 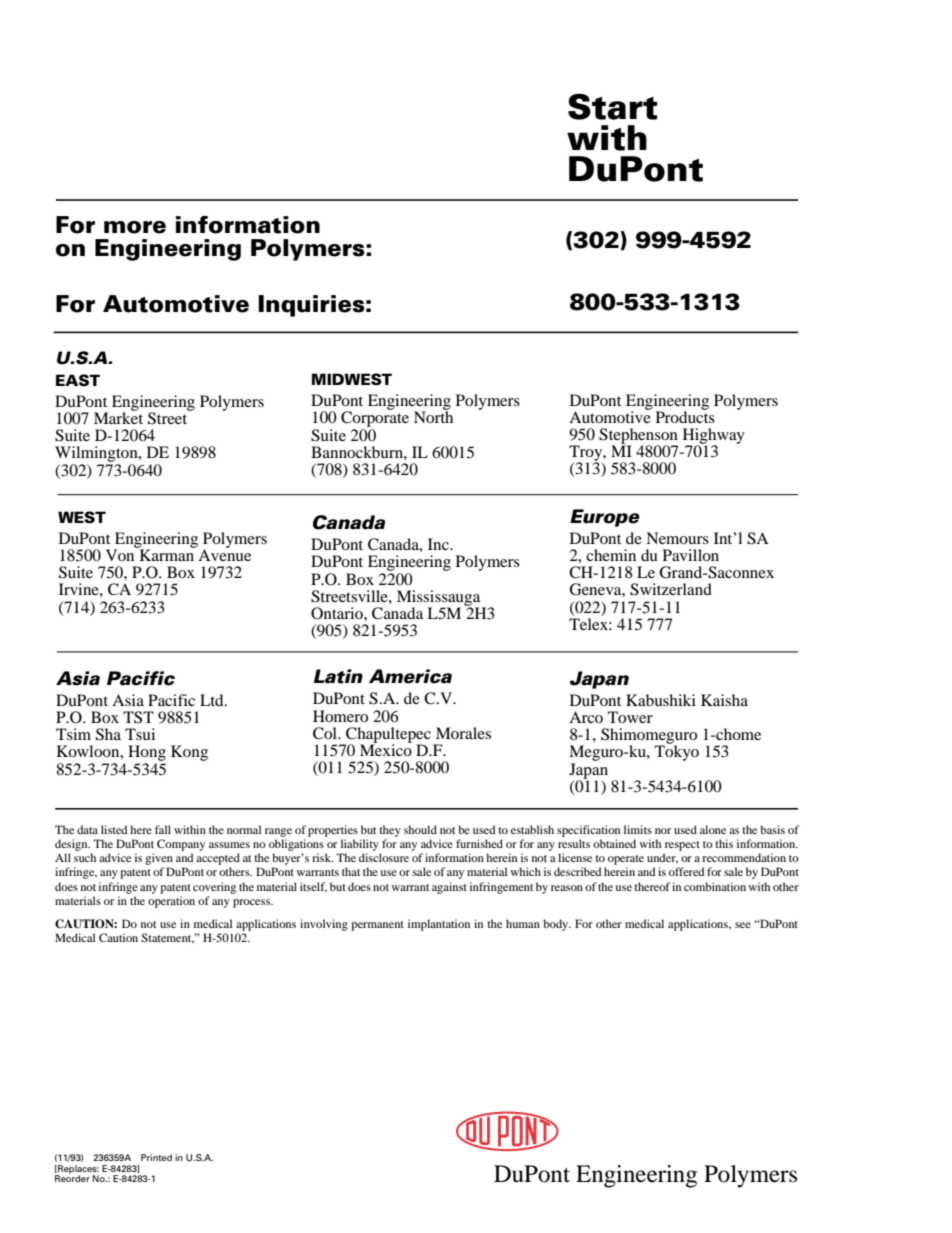 I want to click on Market, so click(x=118, y=417).
